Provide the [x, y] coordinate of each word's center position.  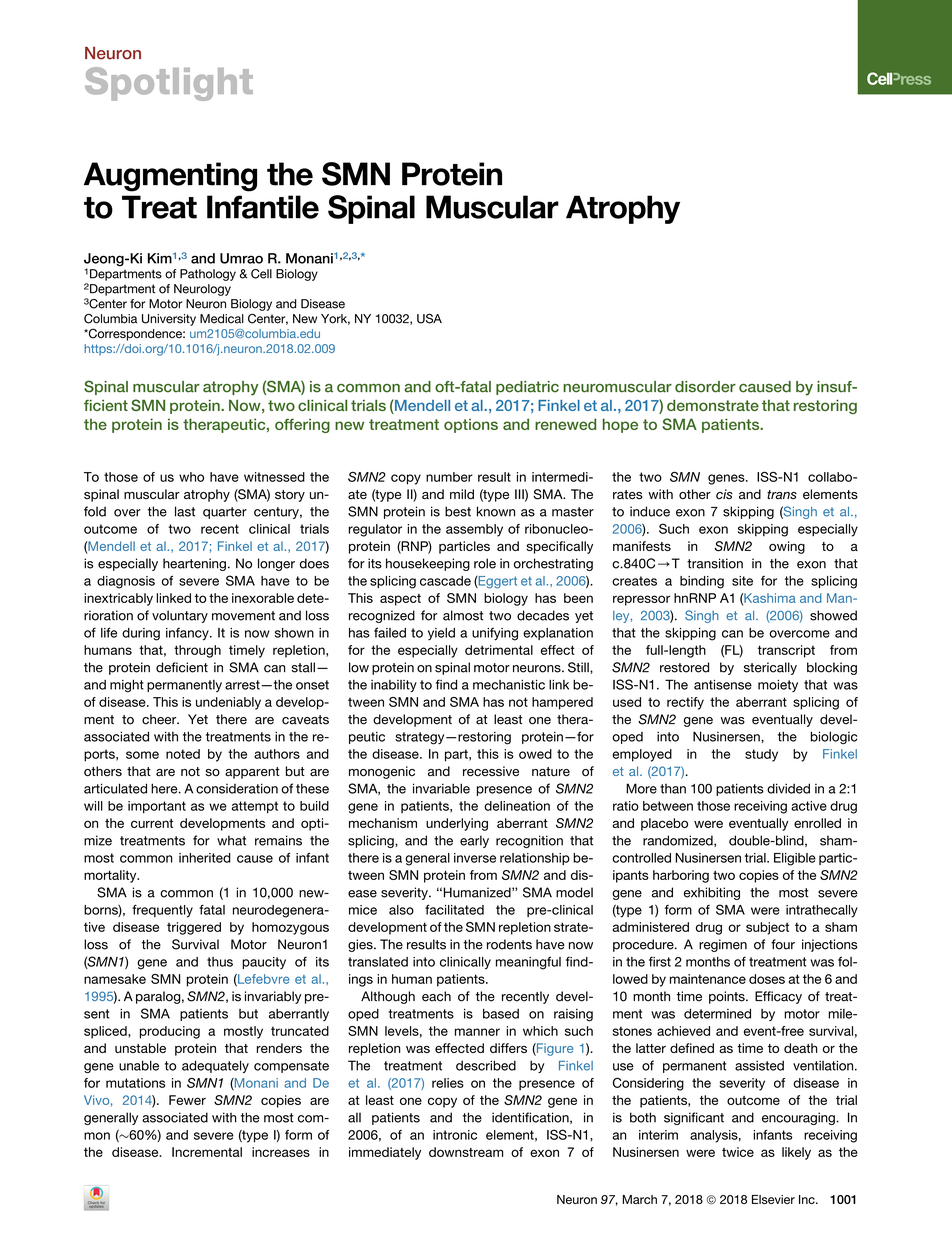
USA [429, 318]
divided [788, 788]
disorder [705, 387]
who [191, 477]
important [157, 807]
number [449, 477]
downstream [466, 1152]
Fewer [187, 1100]
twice [738, 1152]
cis [724, 494]
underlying [457, 824]
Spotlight [169, 84]
